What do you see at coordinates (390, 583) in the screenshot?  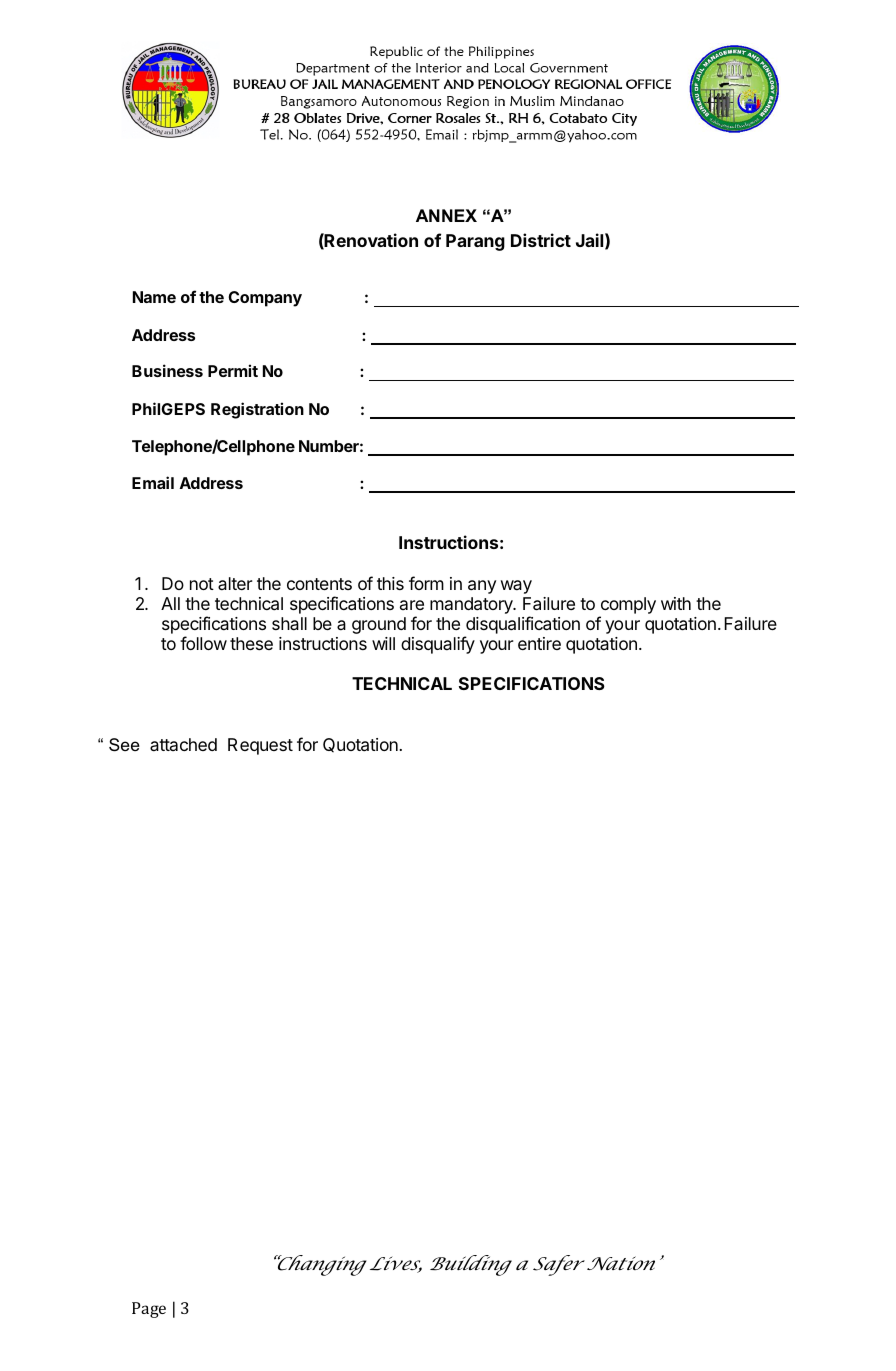 I see `this` at bounding box center [390, 583].
